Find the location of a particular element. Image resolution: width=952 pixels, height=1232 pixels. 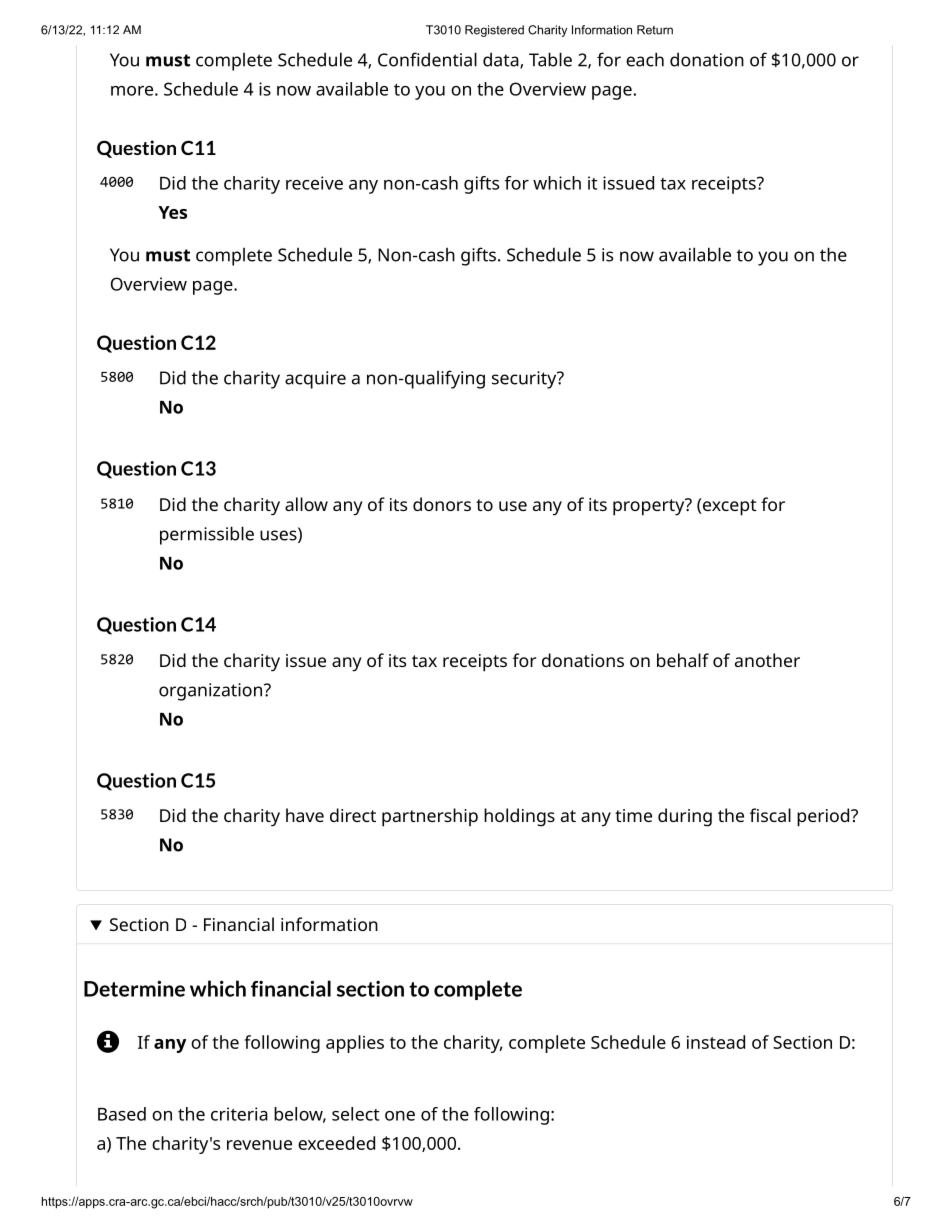

criteria is located at coordinates (239, 1114).
